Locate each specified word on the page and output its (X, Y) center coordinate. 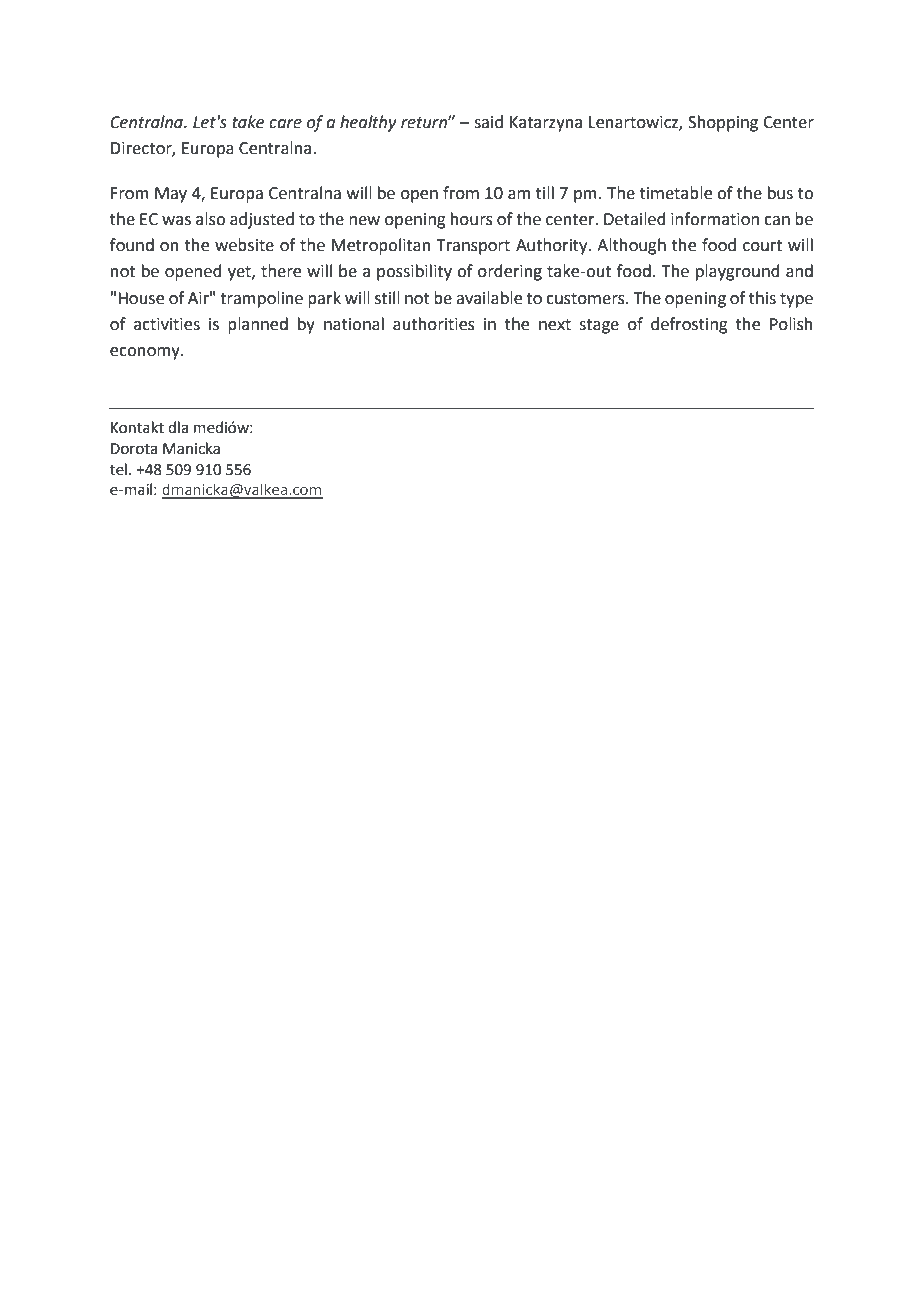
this (762, 298)
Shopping (723, 123)
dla (178, 427)
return (425, 123)
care (285, 124)
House (141, 298)
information (715, 219)
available (489, 298)
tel (118, 469)
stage (599, 326)
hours (472, 219)
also (210, 219)
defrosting (689, 325)
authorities (434, 324)
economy (146, 353)
